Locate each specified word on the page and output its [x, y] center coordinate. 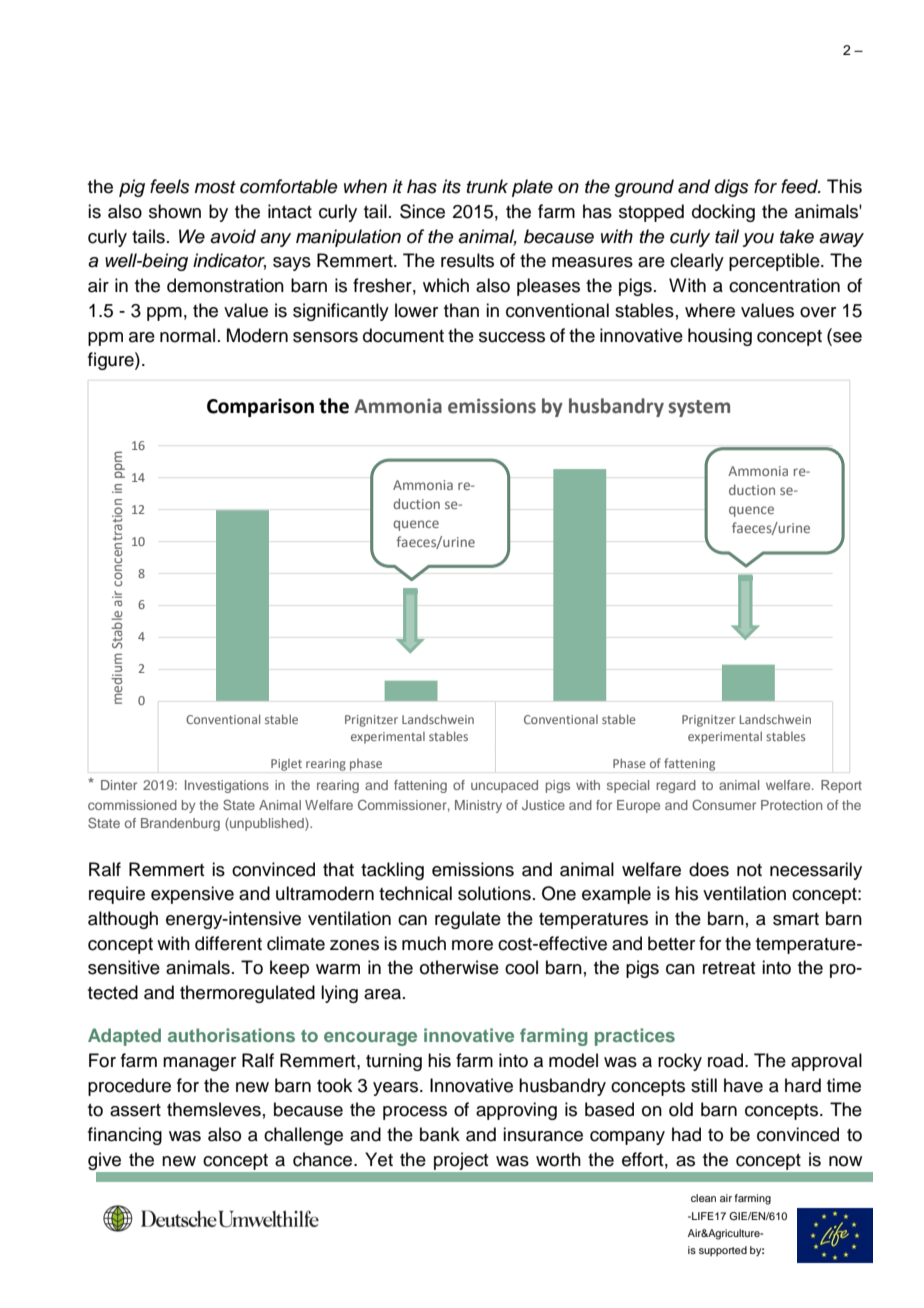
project [461, 1161]
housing [720, 337]
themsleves [214, 1109]
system [699, 408]
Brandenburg [180, 824]
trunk [487, 186]
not [749, 870]
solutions [494, 893]
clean [703, 1198]
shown [175, 211]
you [758, 240]
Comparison [260, 407]
